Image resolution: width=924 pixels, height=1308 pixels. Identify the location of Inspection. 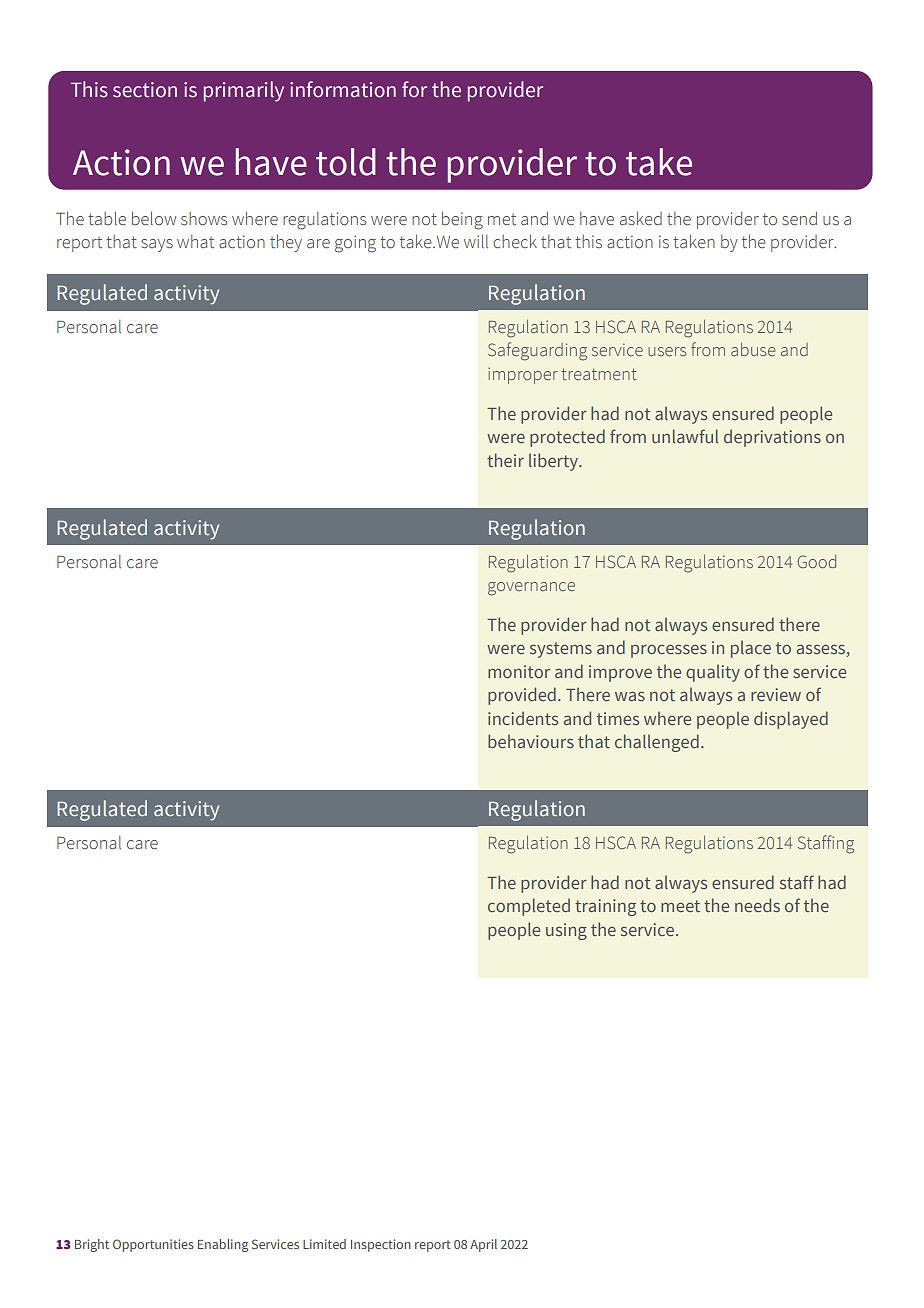
(381, 1245).
